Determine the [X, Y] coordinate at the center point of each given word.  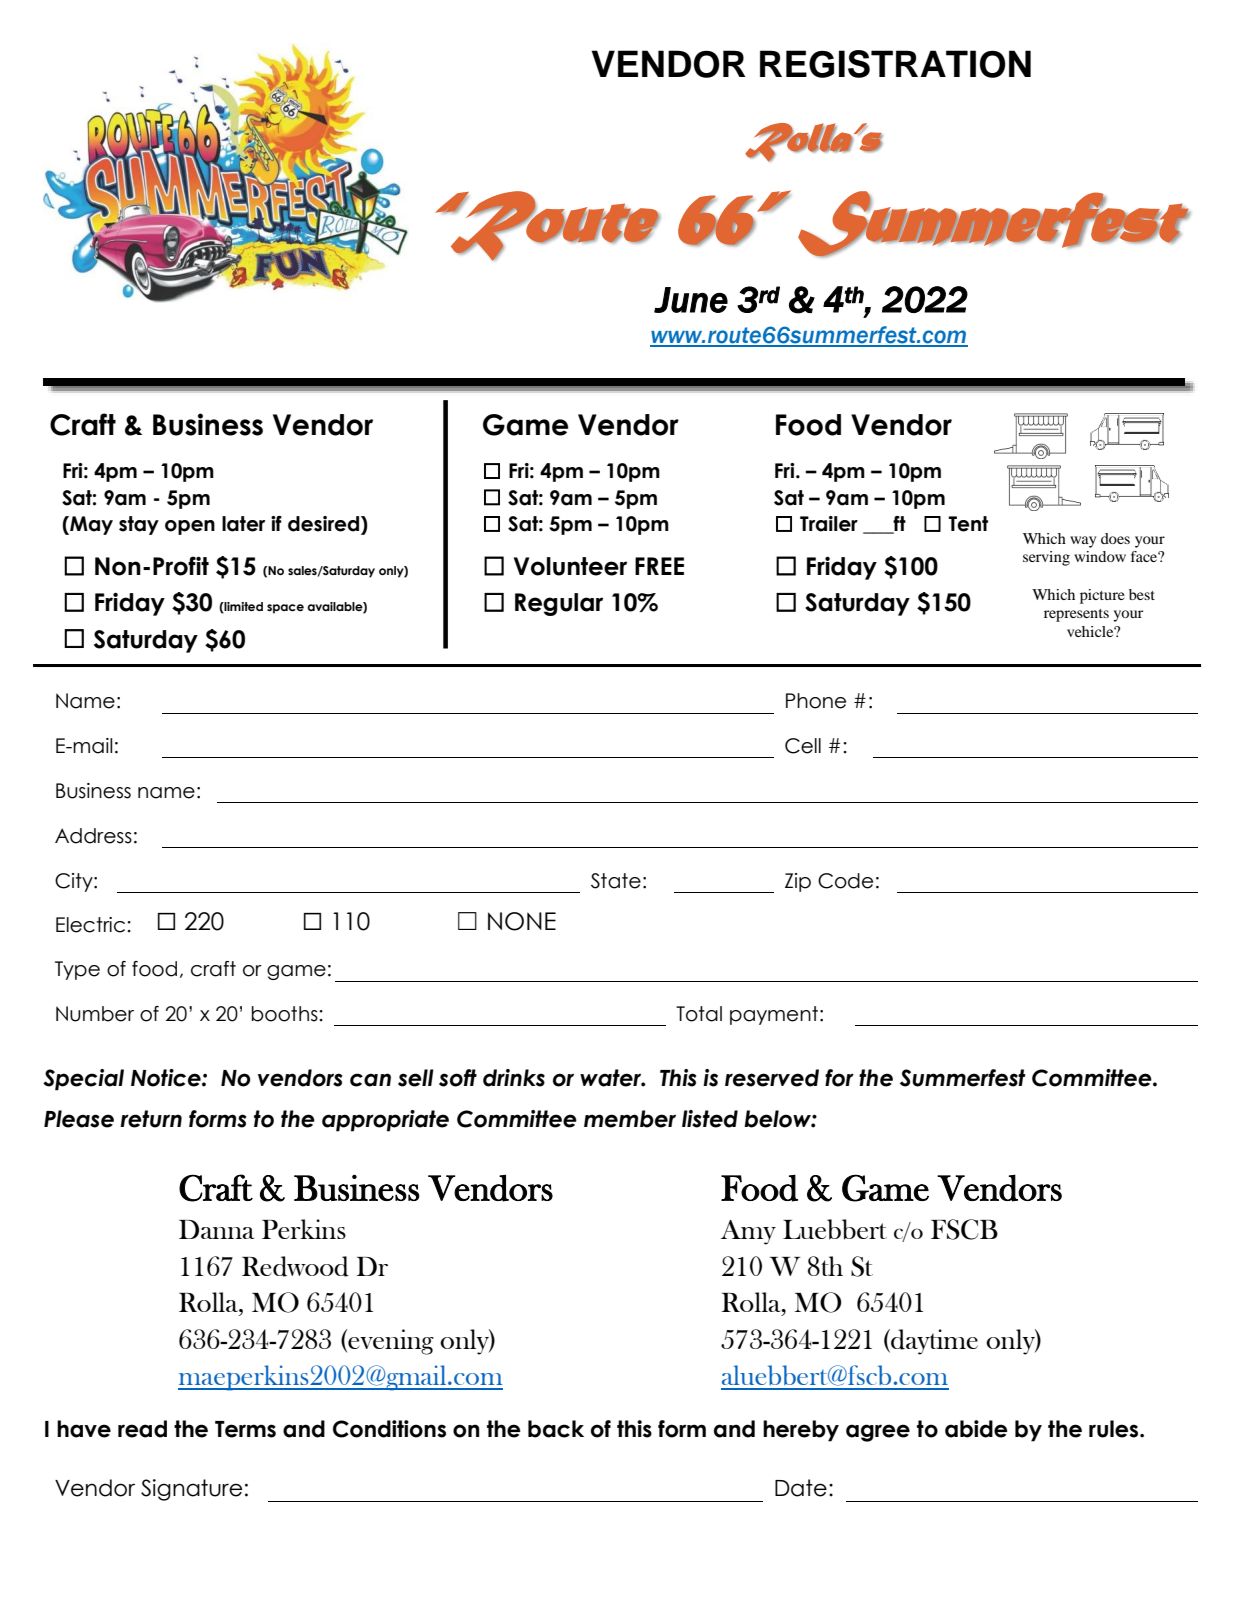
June [691, 300]
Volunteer [570, 566]
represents [1076, 615]
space [285, 609]
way [1083, 542]
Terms [245, 1429]
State [616, 881]
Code [845, 881]
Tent [968, 524]
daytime [933, 1342]
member [630, 1119]
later [243, 524]
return [151, 1119]
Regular [559, 604]
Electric [90, 925]
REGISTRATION [895, 64]
